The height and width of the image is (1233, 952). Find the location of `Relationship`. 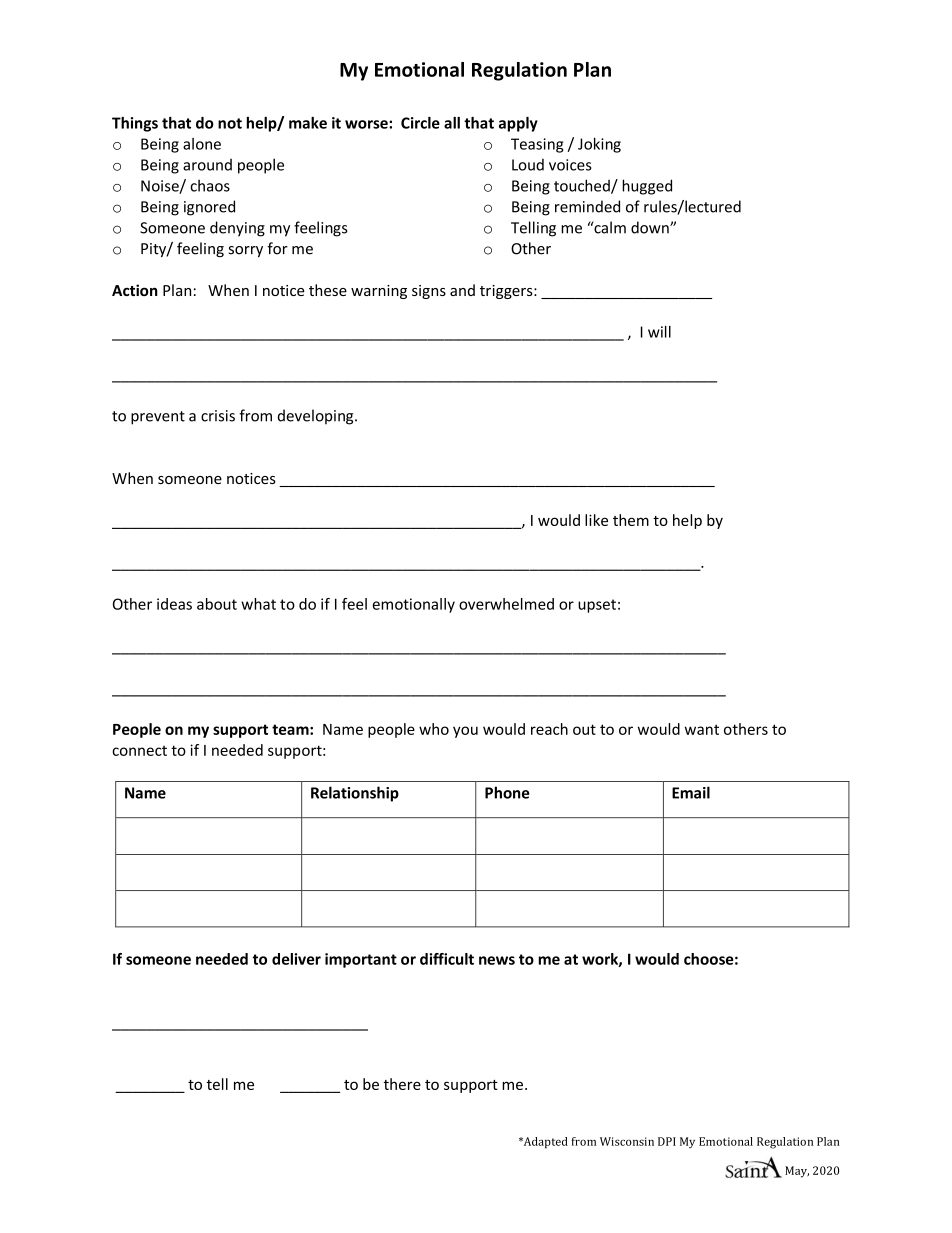

Relationship is located at coordinates (355, 794).
